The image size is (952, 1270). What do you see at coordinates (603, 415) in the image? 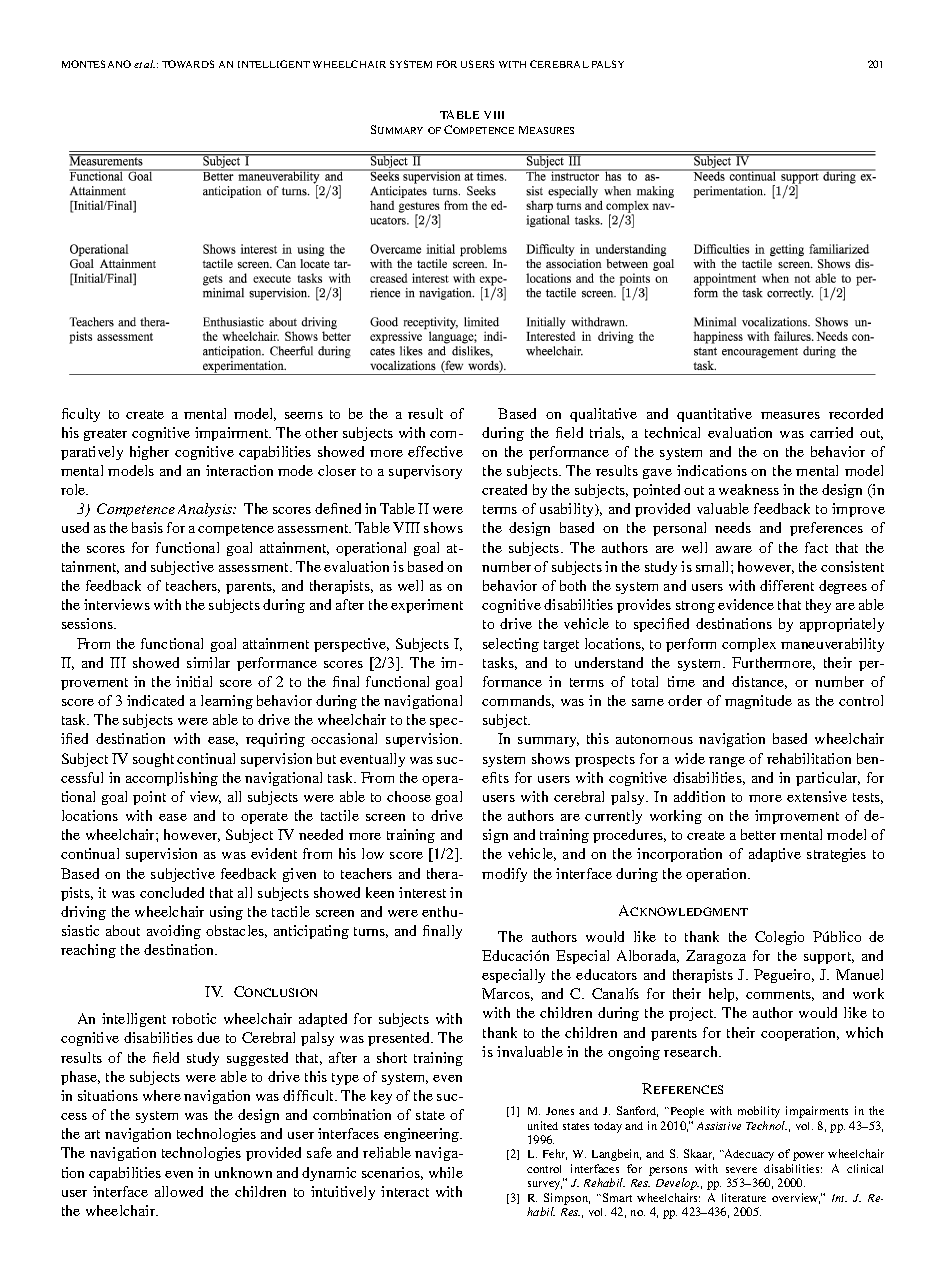
I see `qualitative` at bounding box center [603, 415].
